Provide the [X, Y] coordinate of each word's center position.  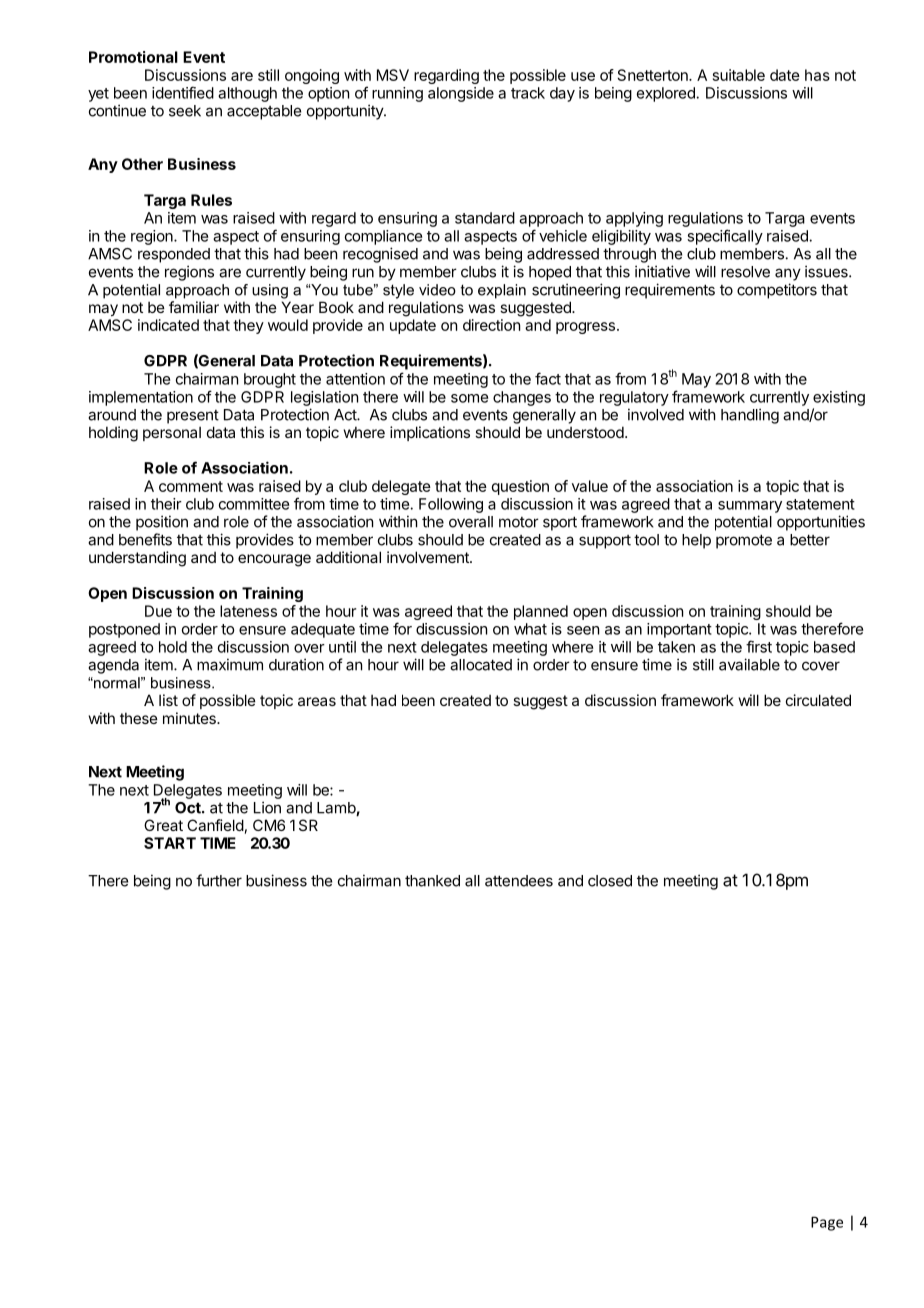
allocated [481, 665]
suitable [739, 75]
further [219, 880]
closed [610, 881]
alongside [461, 94]
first [759, 646]
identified [183, 92]
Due [158, 611]
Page [827, 1223]
